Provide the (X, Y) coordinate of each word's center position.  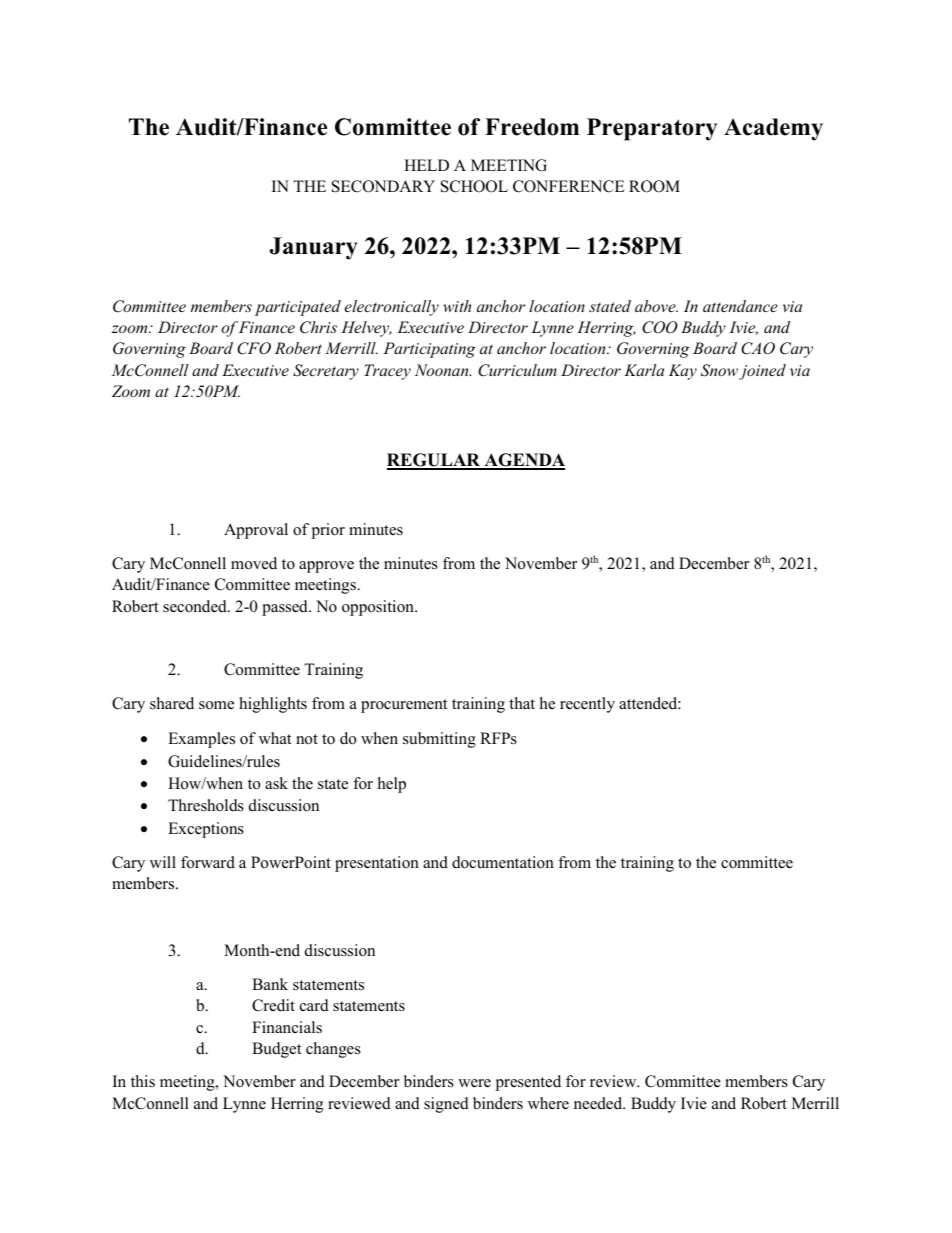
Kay (683, 372)
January (314, 248)
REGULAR (435, 461)
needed (599, 1103)
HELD (426, 165)
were (474, 1083)
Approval (256, 531)
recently (587, 705)
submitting (439, 740)
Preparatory (652, 129)
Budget (276, 1050)
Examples (201, 740)
